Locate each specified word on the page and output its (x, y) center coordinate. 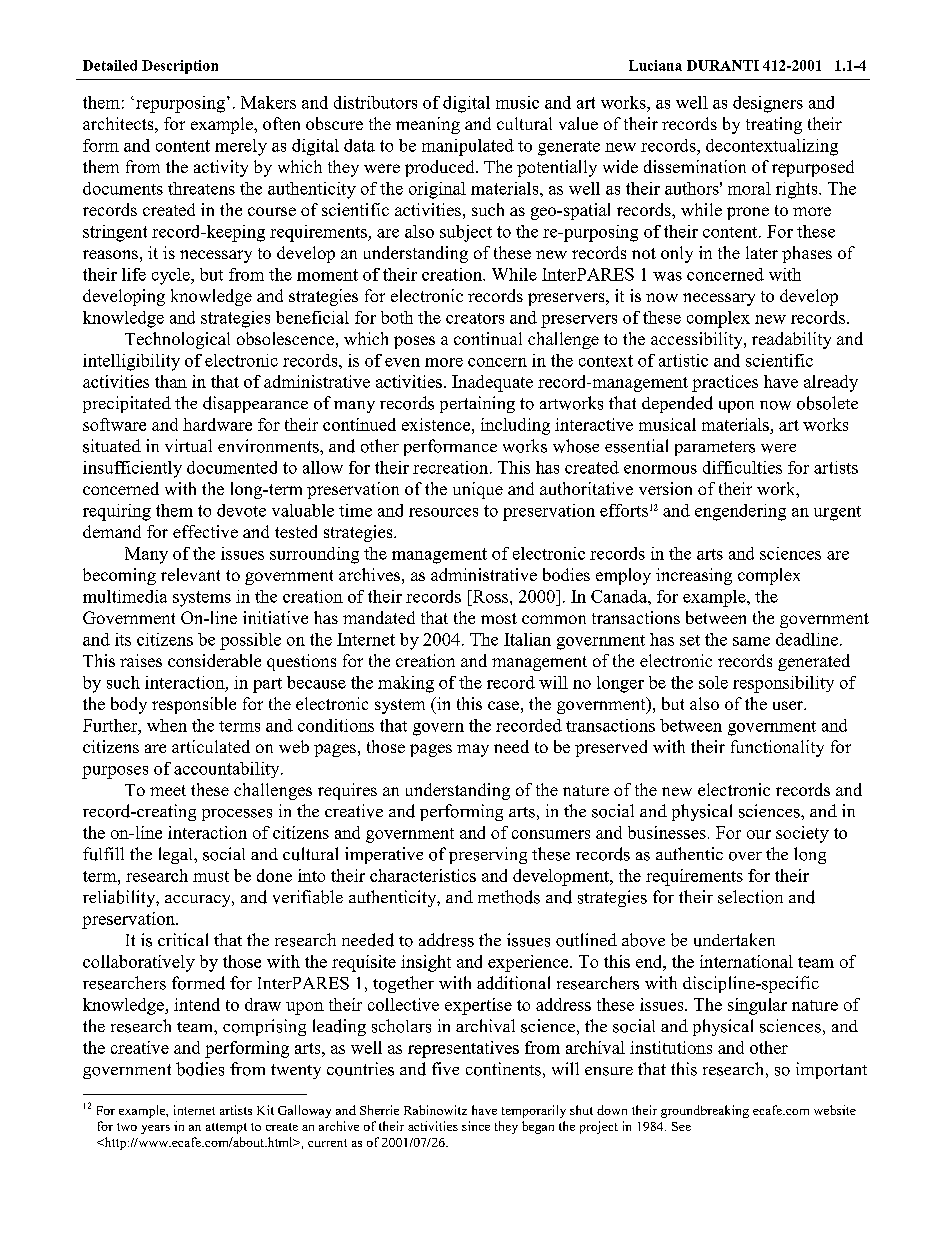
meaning (428, 125)
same (751, 641)
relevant (190, 574)
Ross (490, 596)
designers (768, 104)
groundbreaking (705, 1111)
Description (180, 67)
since (476, 1126)
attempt (226, 1128)
